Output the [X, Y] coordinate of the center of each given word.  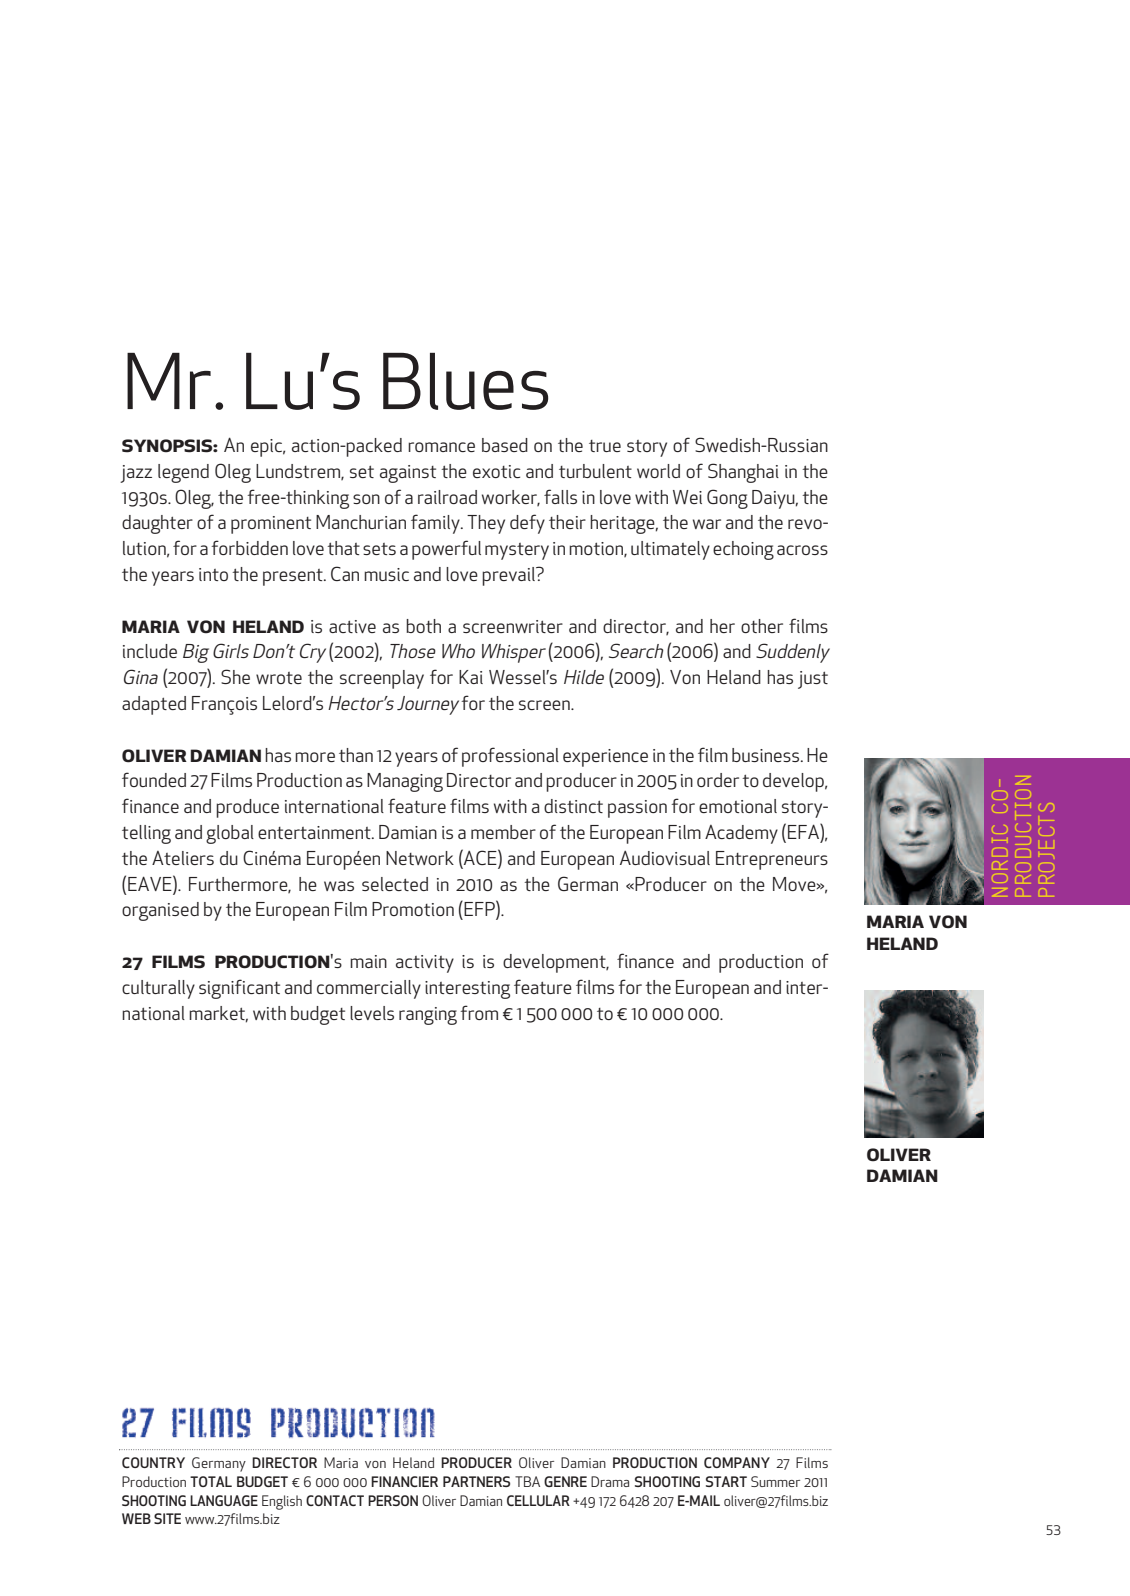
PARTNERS [476, 1481]
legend [183, 473]
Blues [465, 381]
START [726, 1481]
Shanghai [743, 473]
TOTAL [211, 1481]
